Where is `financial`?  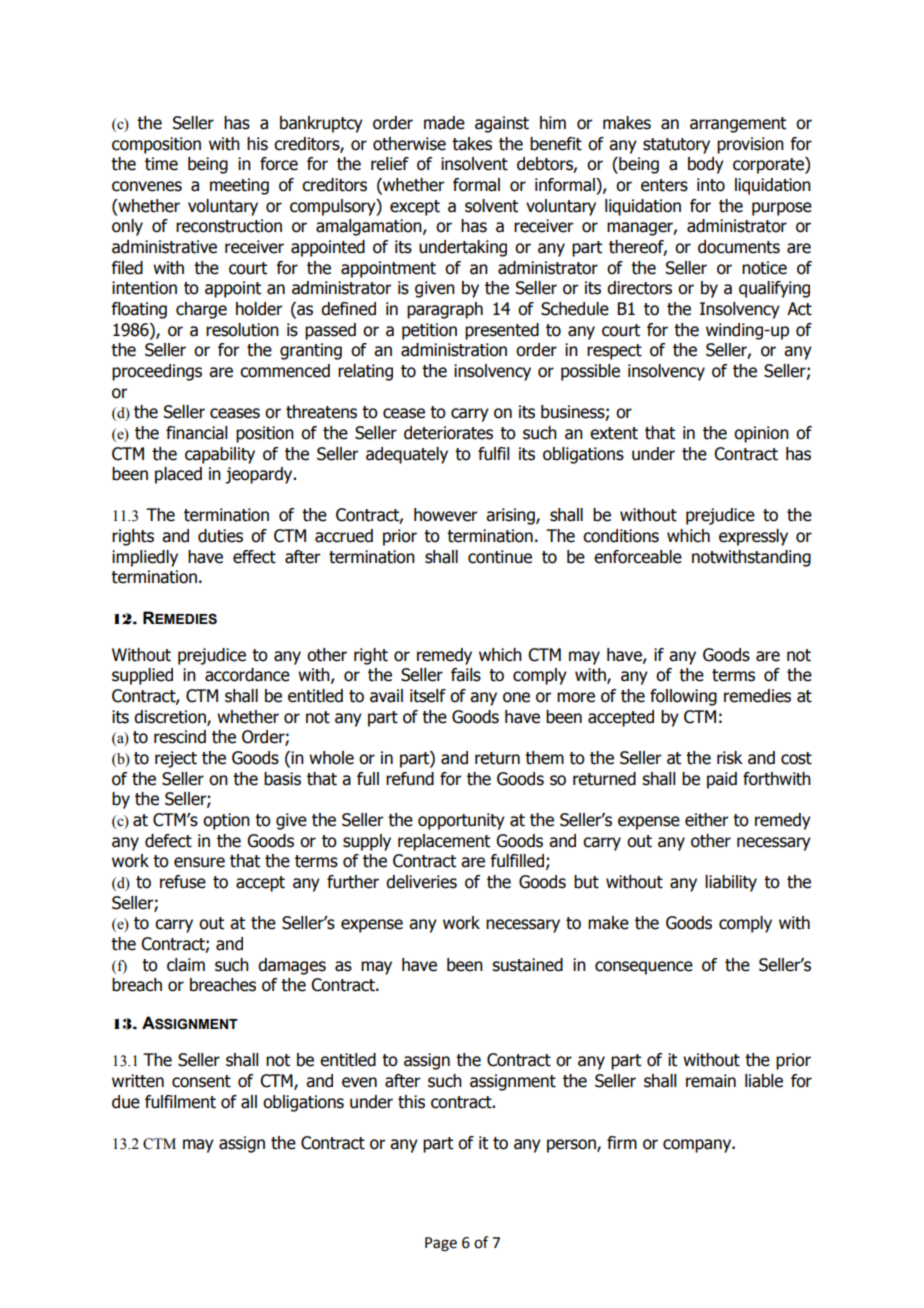
financial is located at coordinates (196, 433).
